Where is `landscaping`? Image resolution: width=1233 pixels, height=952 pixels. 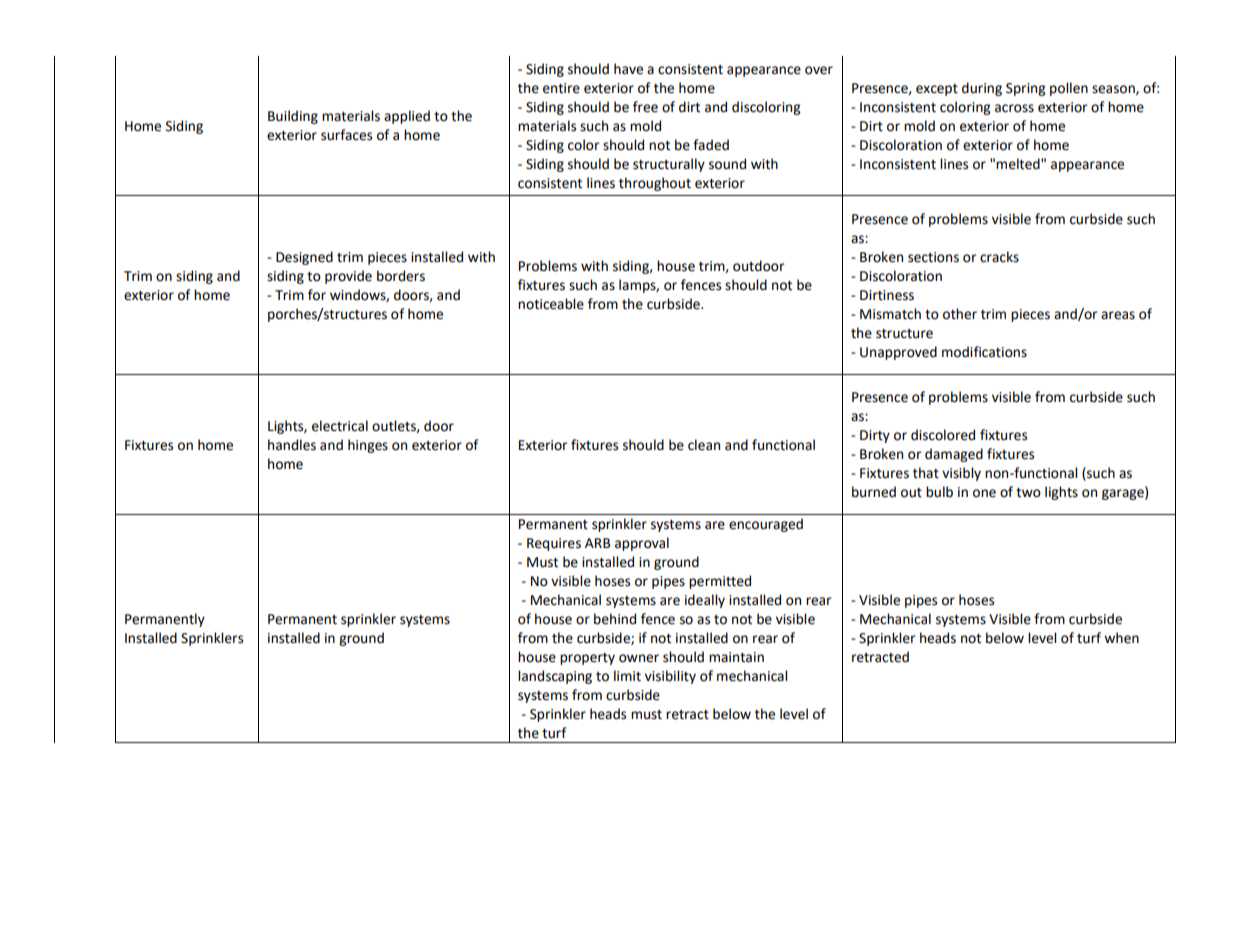 landscaping is located at coordinates (555, 677).
